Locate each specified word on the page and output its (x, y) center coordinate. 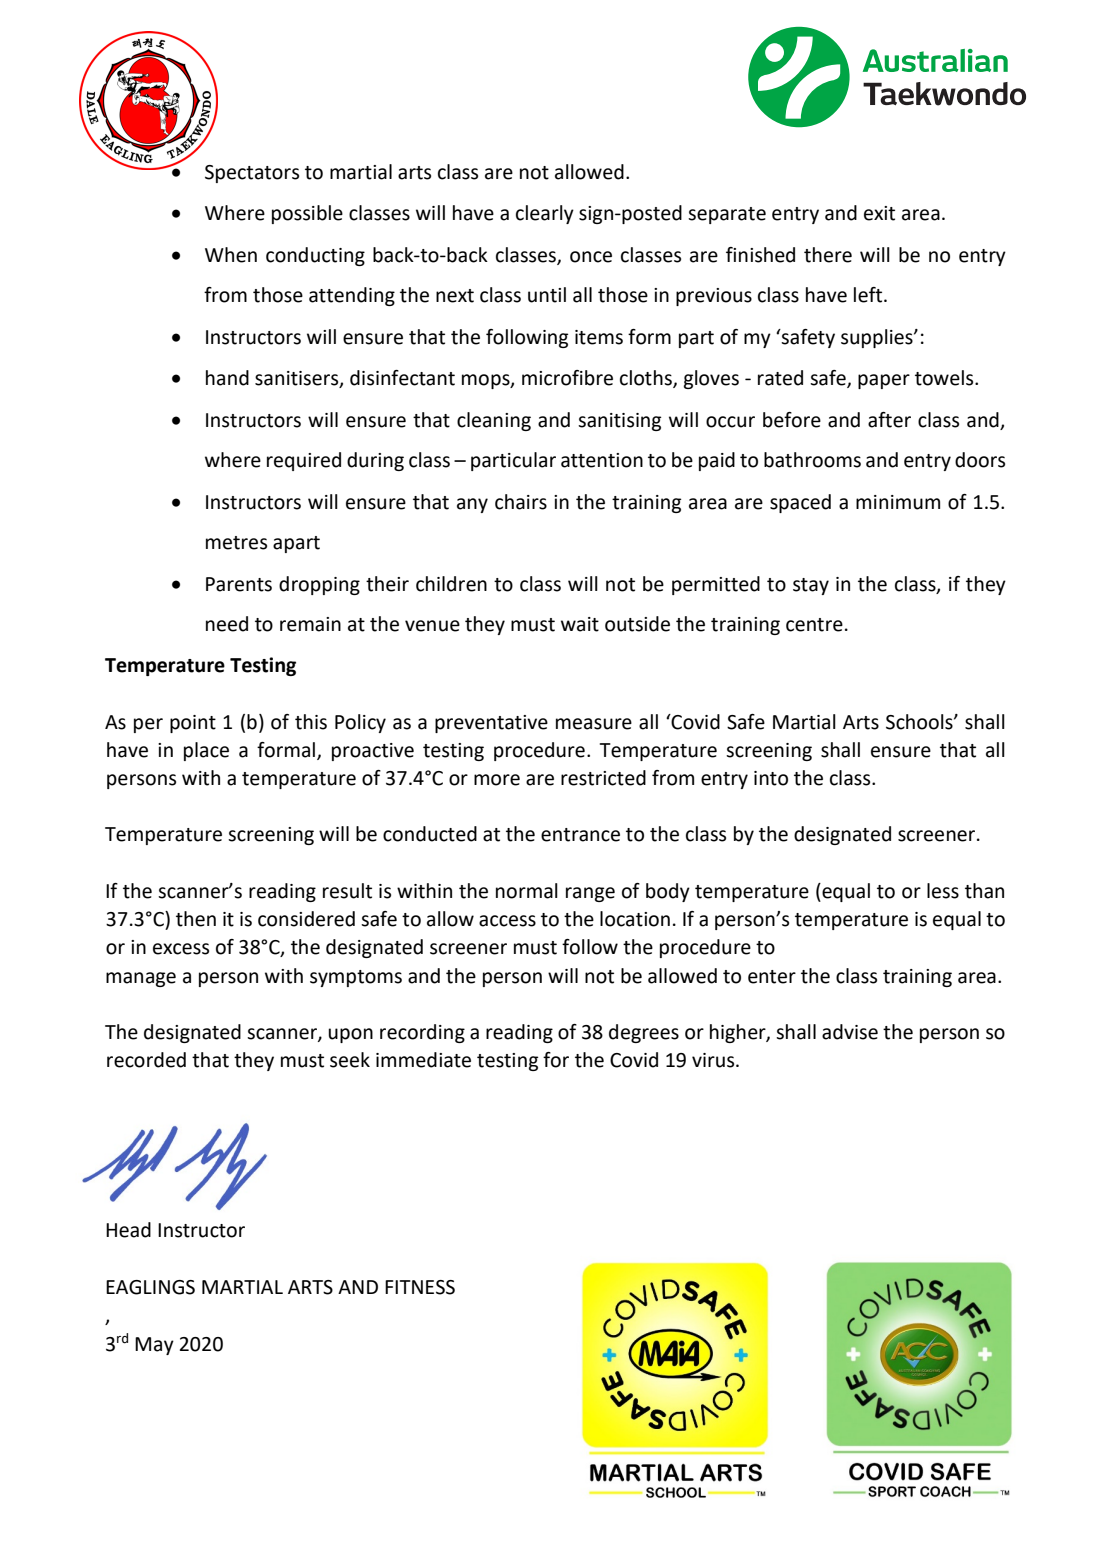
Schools (920, 722)
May (154, 1346)
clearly (545, 214)
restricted (603, 778)
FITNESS (420, 1287)
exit (879, 213)
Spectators (252, 174)
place (206, 751)
